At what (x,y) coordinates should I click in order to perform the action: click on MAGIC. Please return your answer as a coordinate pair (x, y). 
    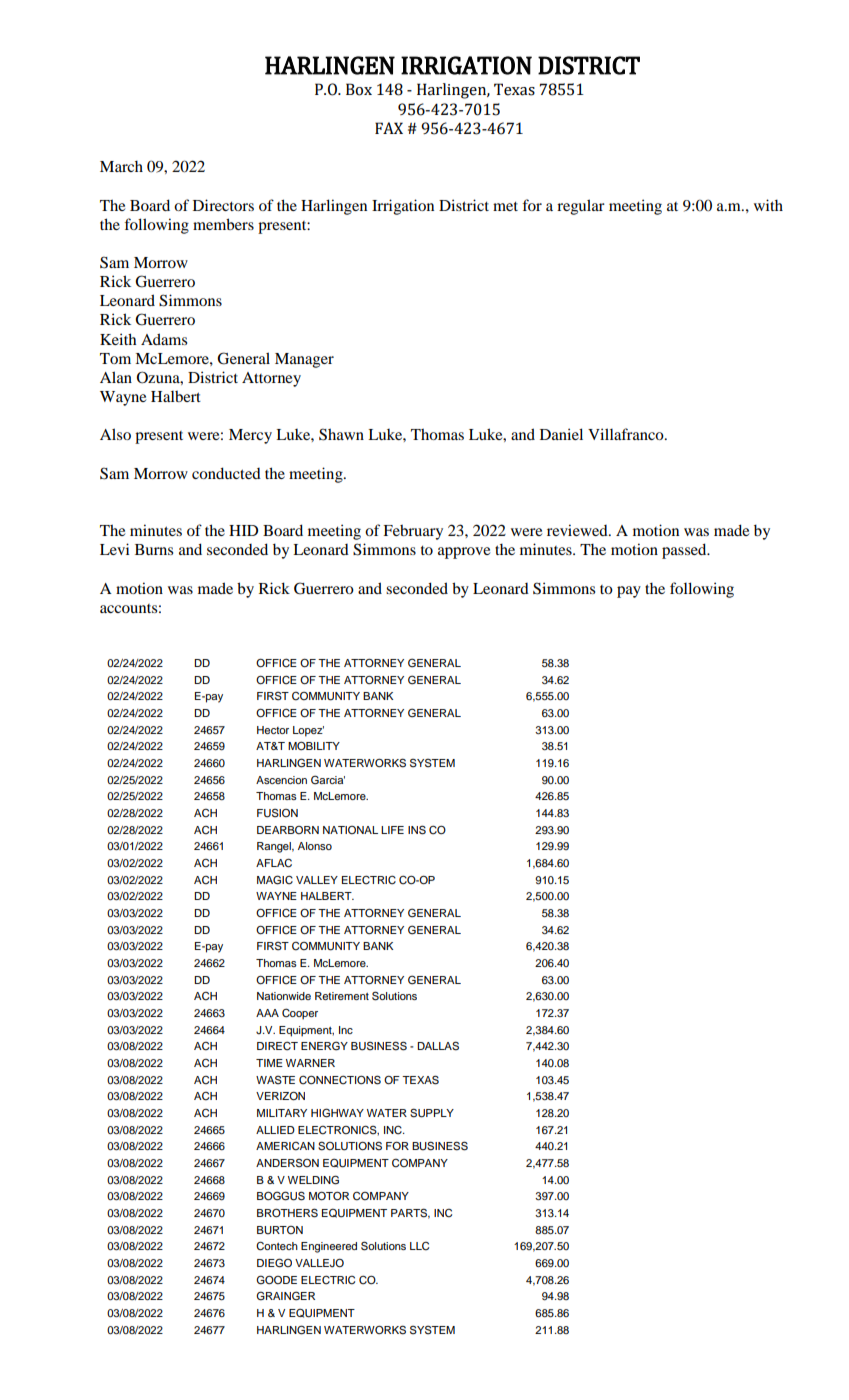
    Looking at the image, I should click on (275, 880).
